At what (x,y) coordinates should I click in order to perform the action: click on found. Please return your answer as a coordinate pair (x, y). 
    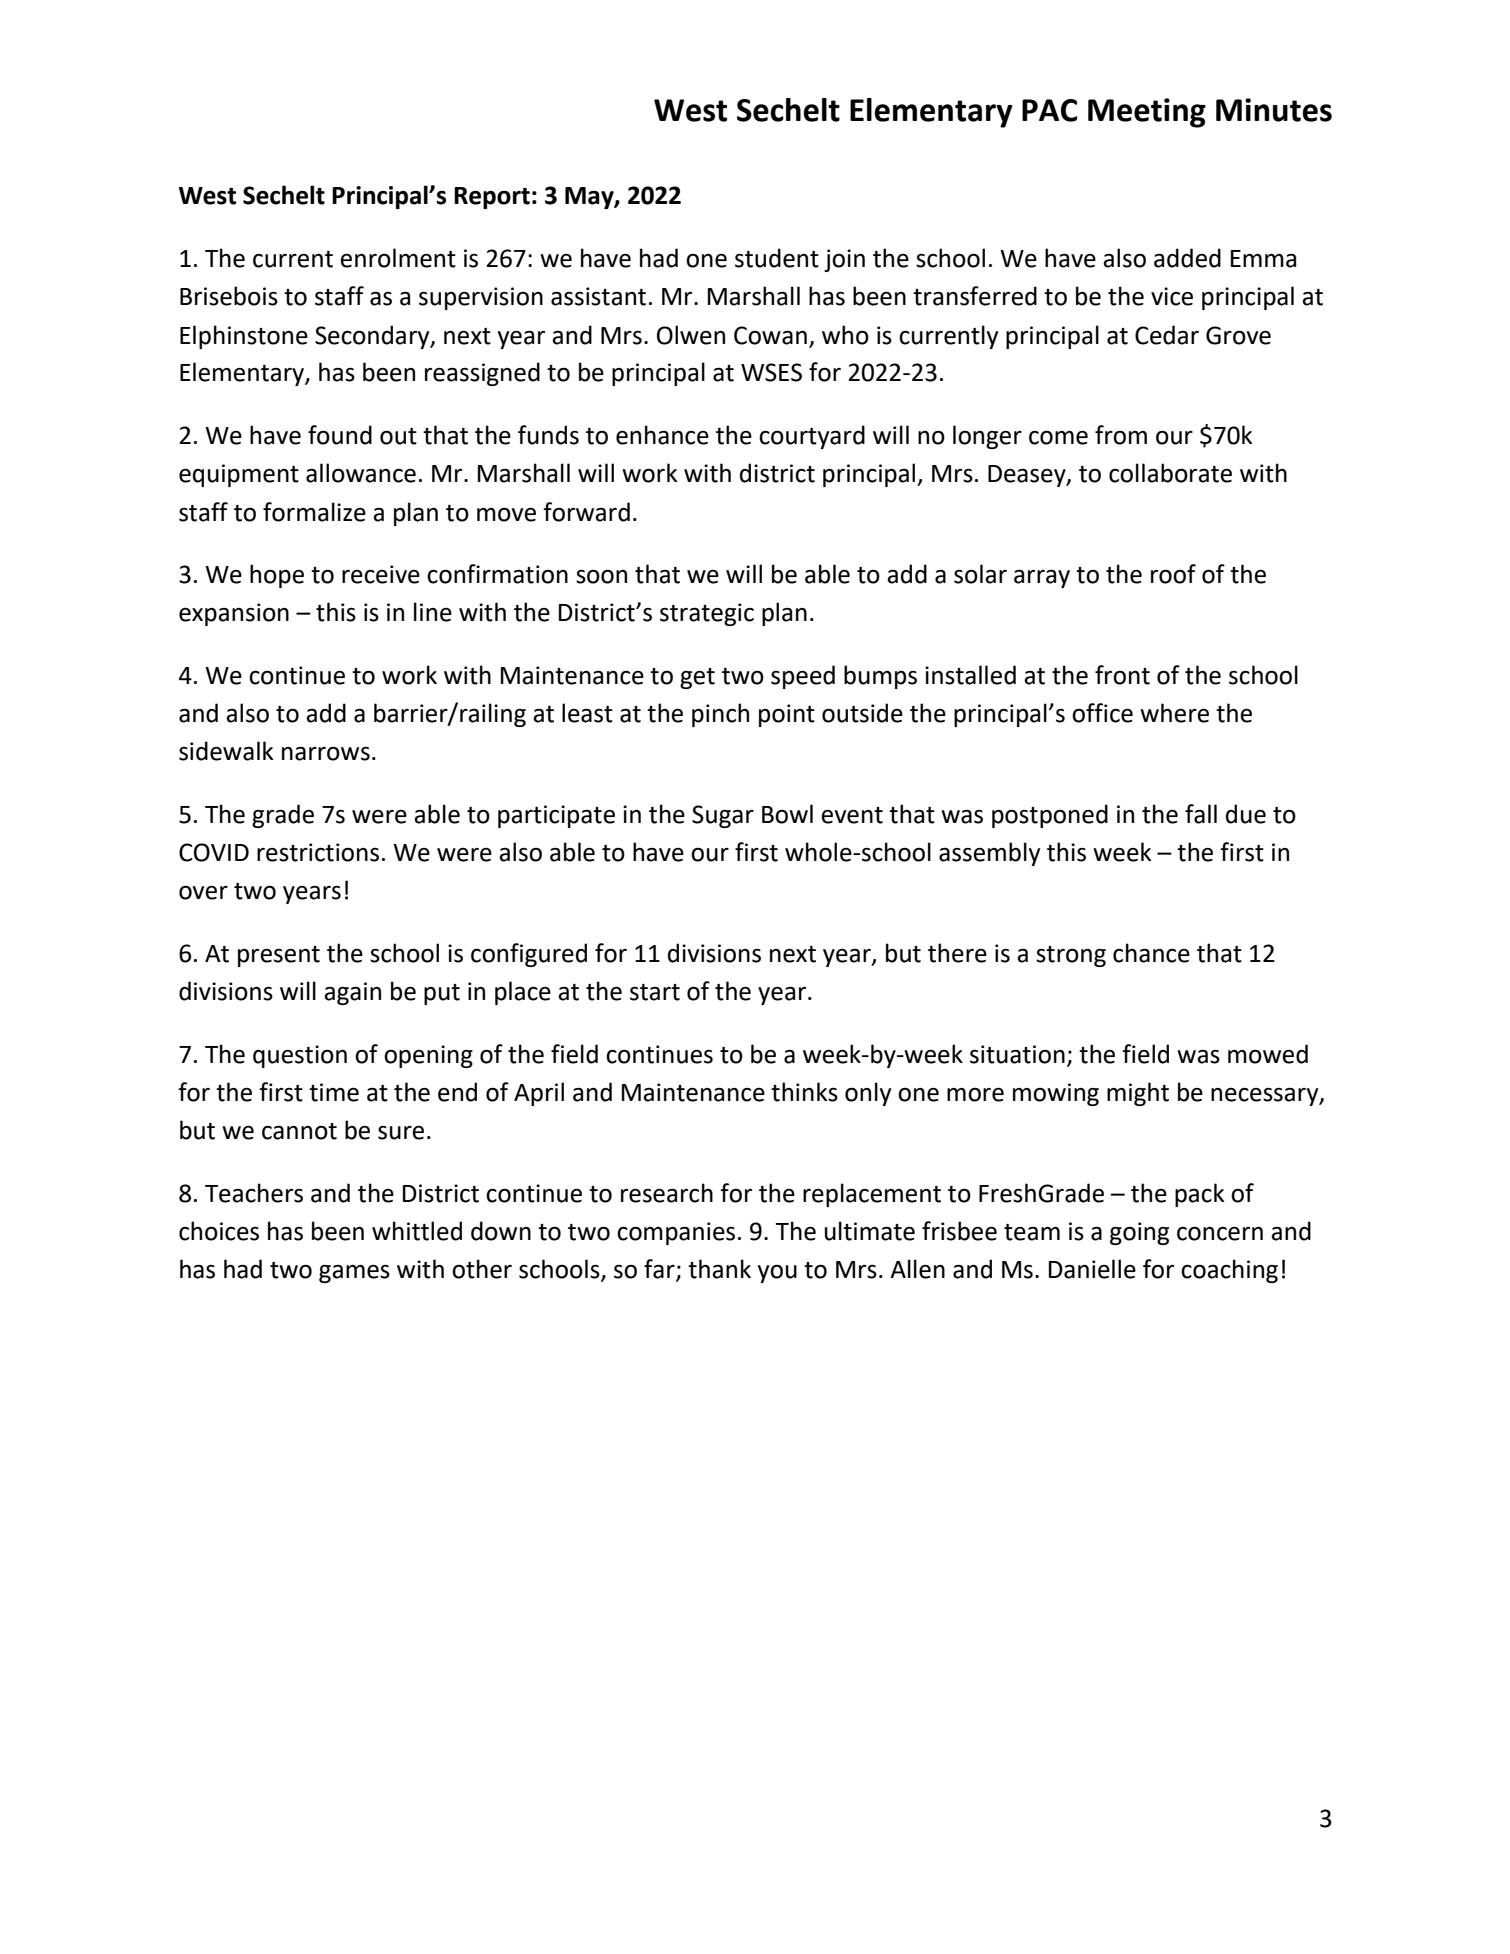
    Looking at the image, I should click on (340, 435).
